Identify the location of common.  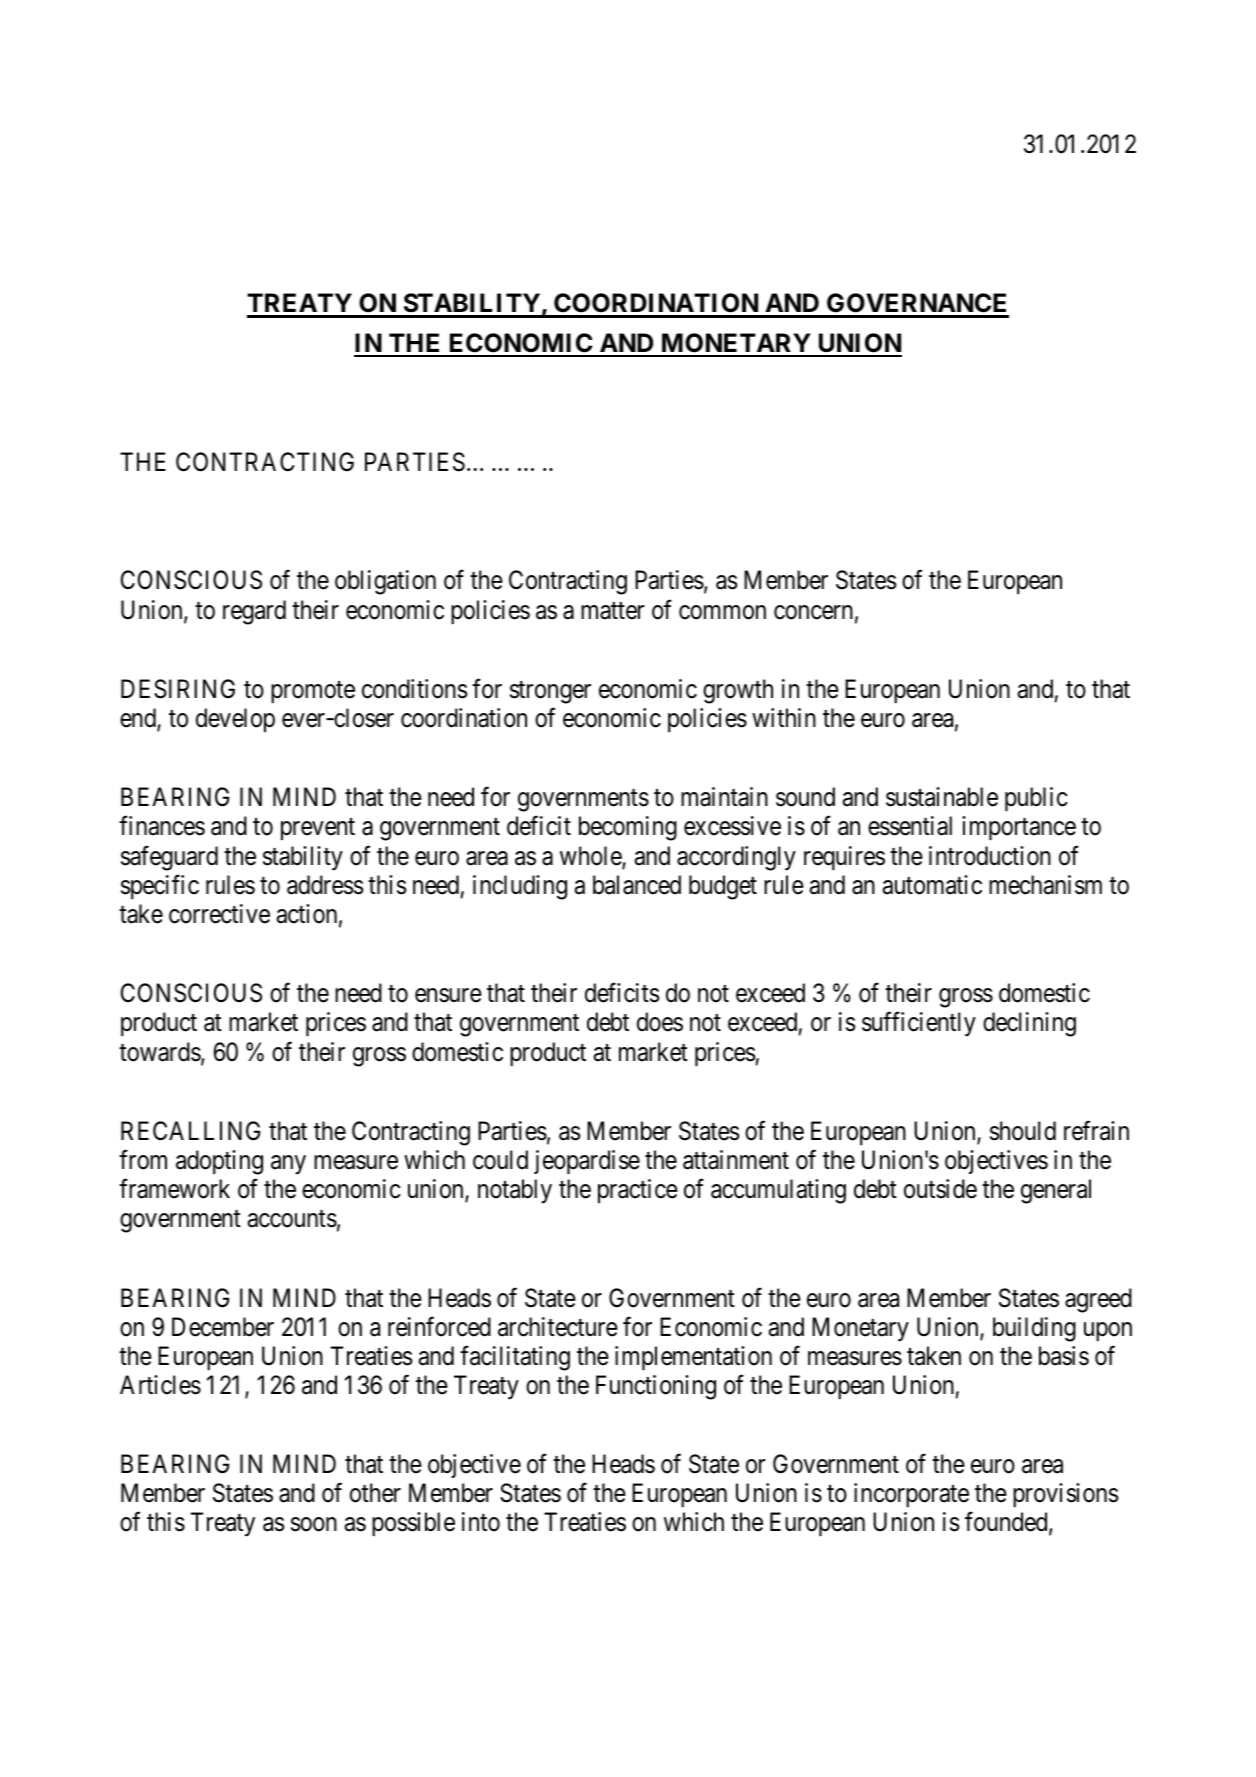
(722, 612).
